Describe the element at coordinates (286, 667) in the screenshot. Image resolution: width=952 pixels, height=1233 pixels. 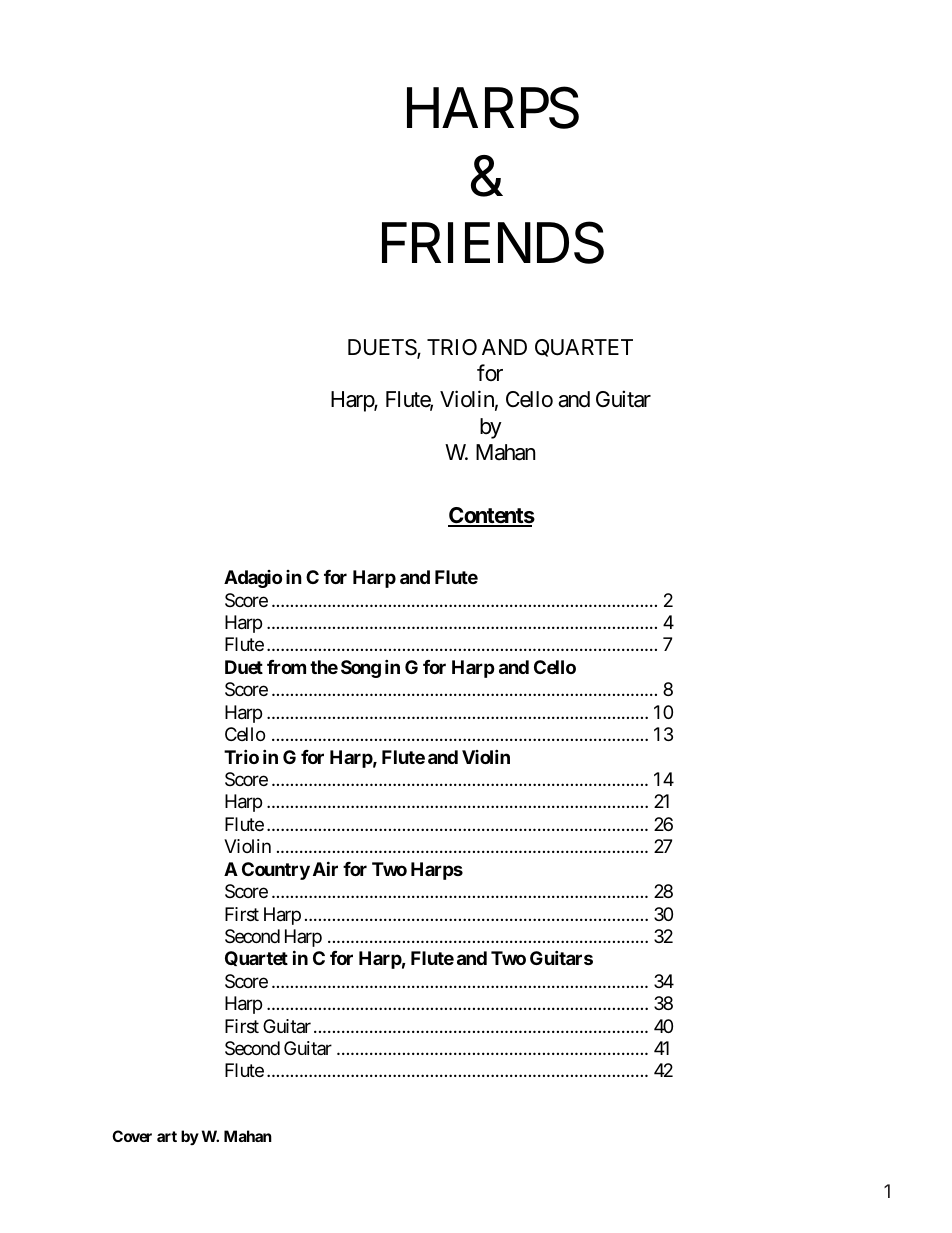
I see `from` at that location.
